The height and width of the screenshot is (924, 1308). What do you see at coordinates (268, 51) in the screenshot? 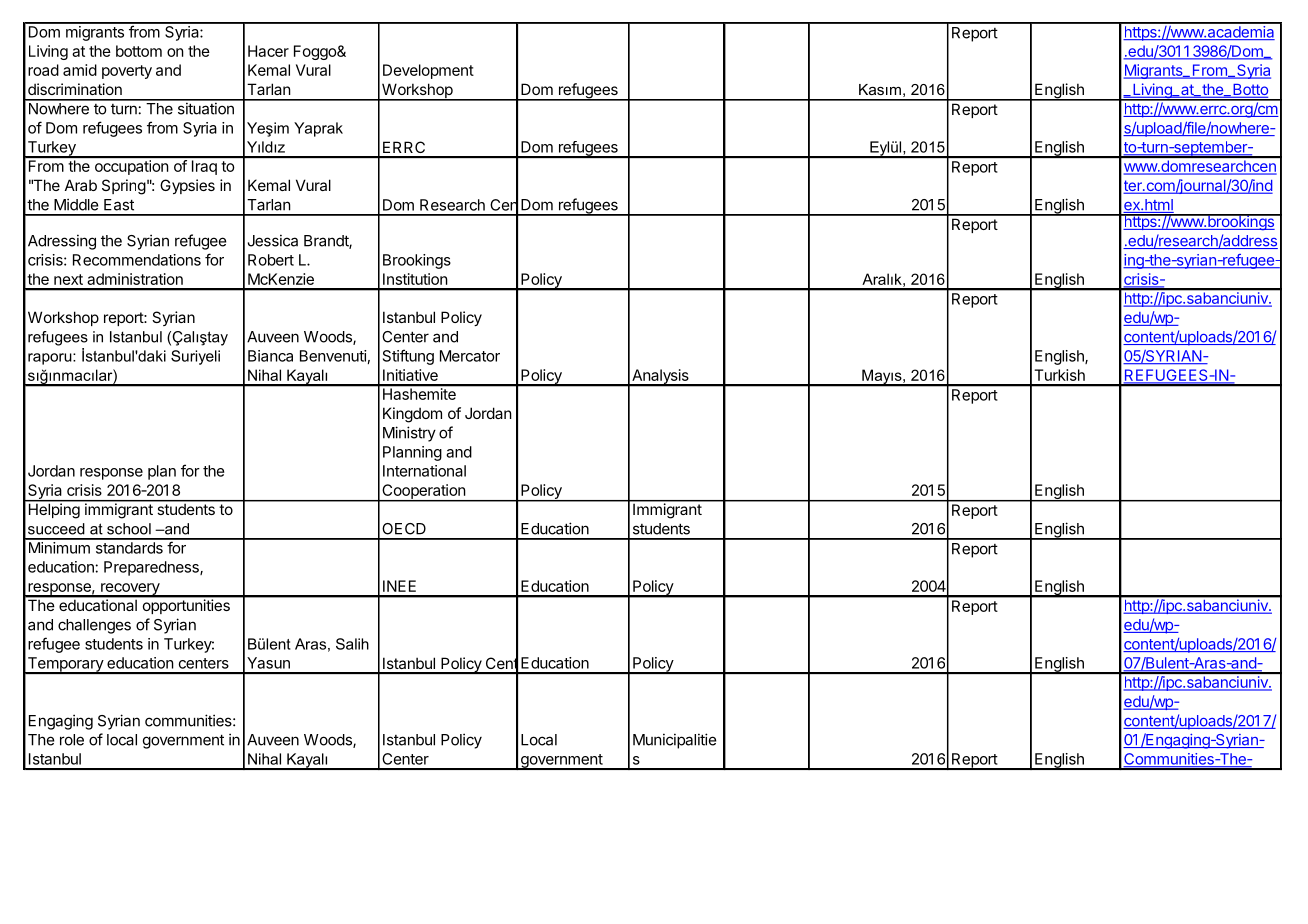
I see `Hacer` at bounding box center [268, 51].
